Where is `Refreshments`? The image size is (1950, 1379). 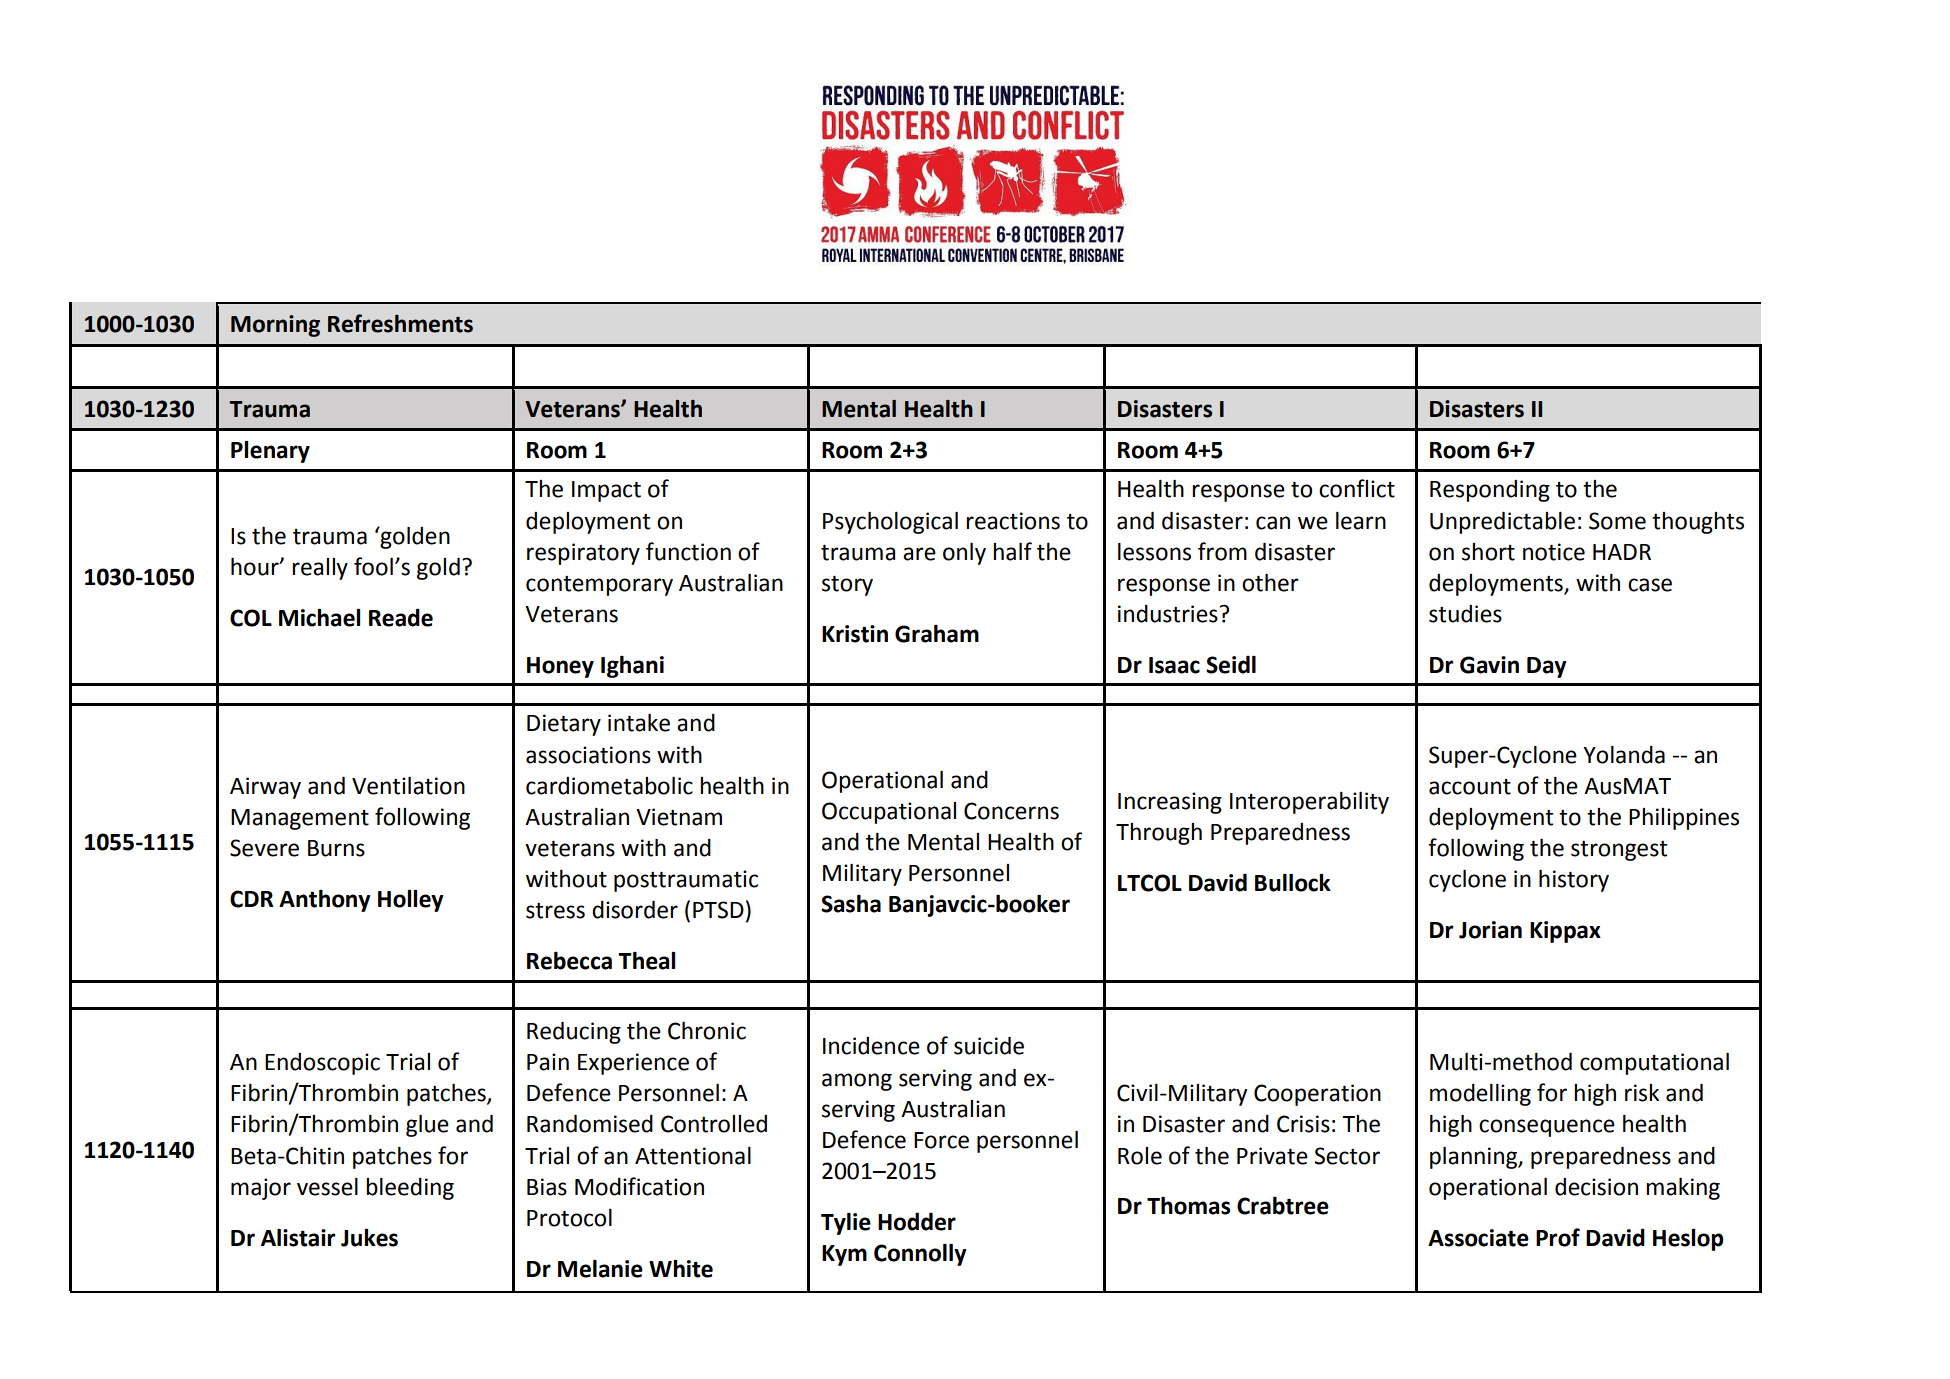
Refreshments is located at coordinates (400, 323).
